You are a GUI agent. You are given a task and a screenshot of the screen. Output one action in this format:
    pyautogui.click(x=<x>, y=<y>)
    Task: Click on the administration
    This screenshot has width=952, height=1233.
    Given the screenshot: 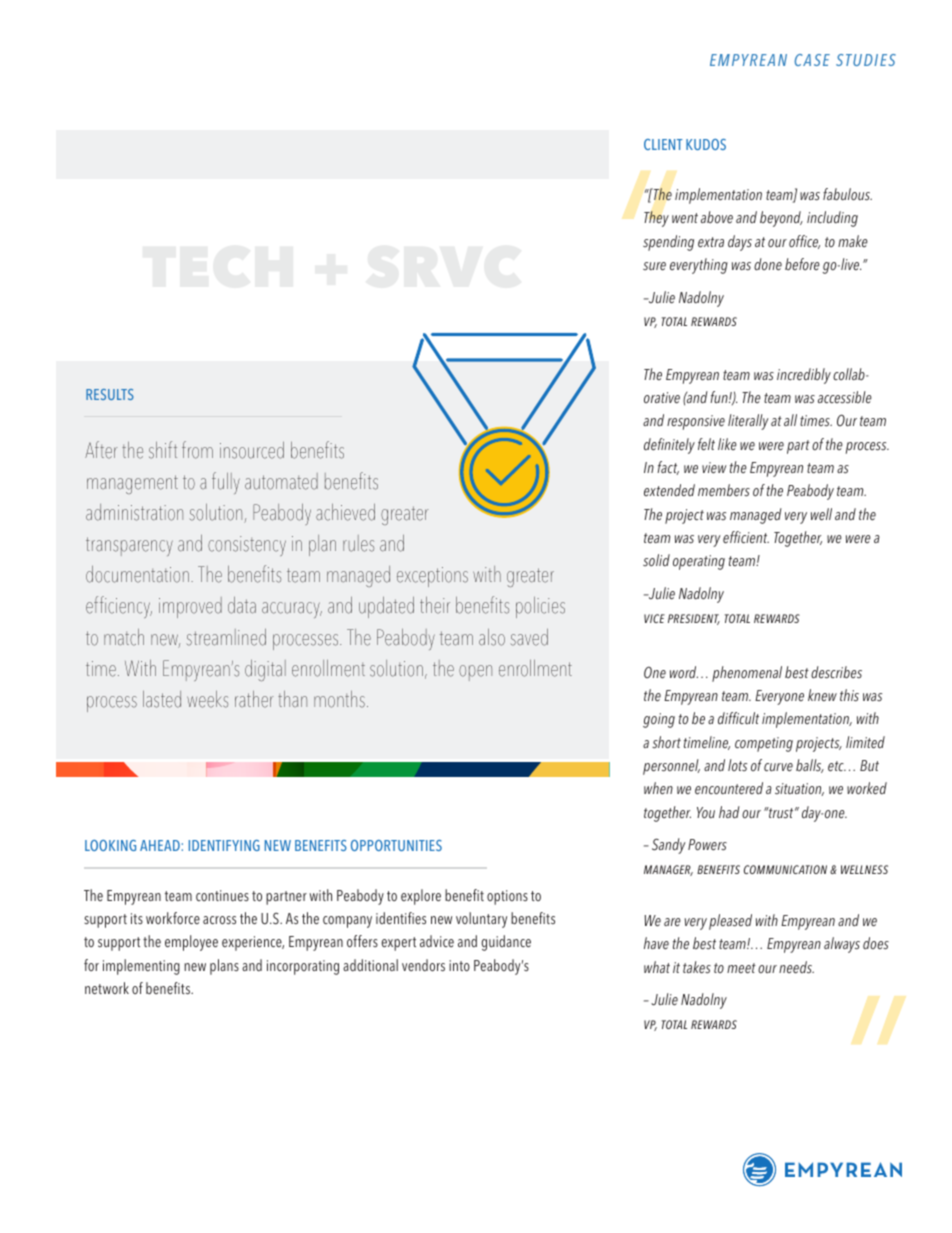 What is the action you would take?
    pyautogui.click(x=134, y=512)
